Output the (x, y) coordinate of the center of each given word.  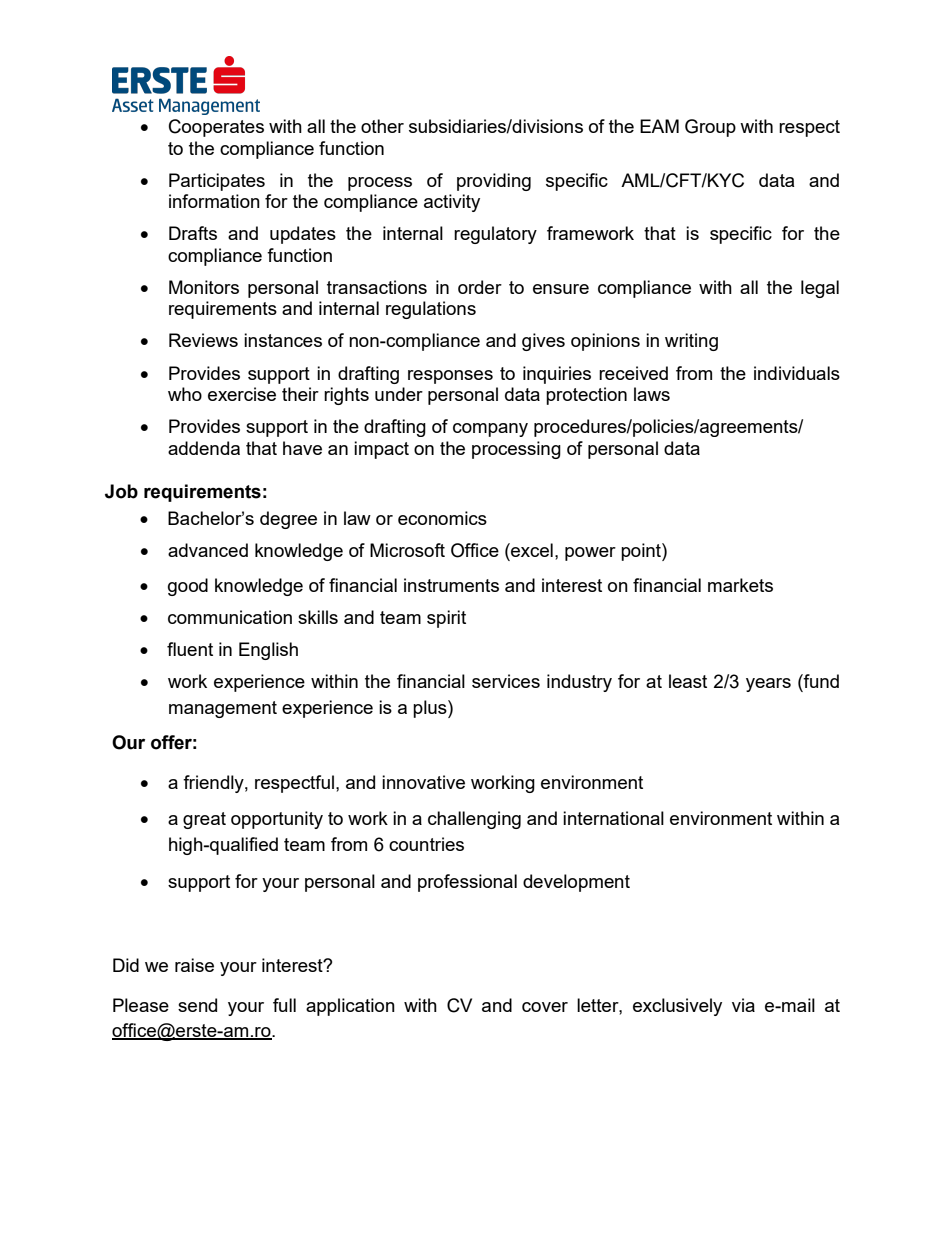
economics (442, 518)
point (642, 552)
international (613, 818)
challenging (474, 820)
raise (194, 965)
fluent (190, 649)
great (204, 820)
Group (710, 128)
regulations (431, 310)
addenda (204, 448)
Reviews (203, 340)
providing (494, 182)
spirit (446, 619)
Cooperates (216, 128)
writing (691, 342)
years (768, 685)
